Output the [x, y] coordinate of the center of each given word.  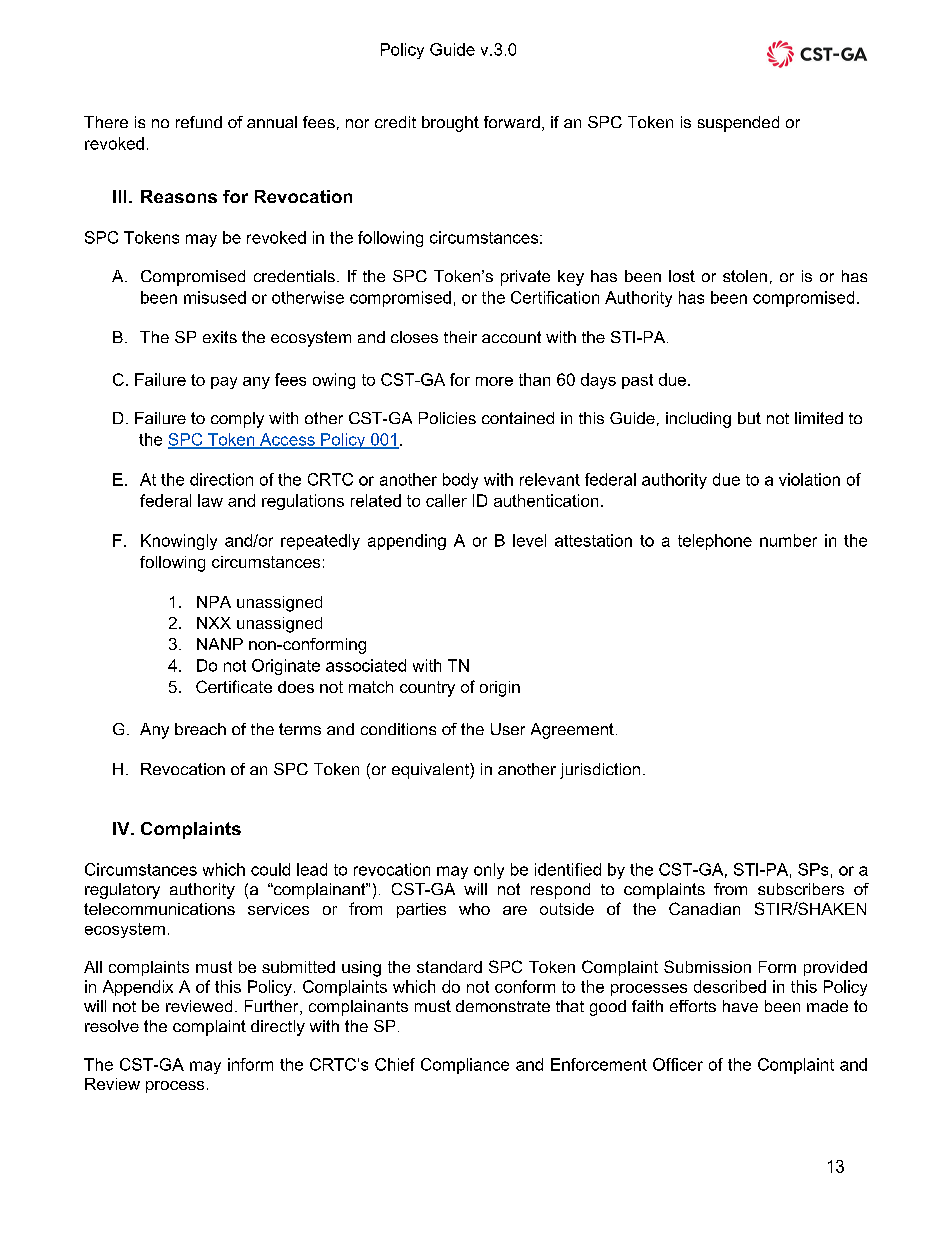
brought [450, 124]
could [270, 869]
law [210, 500]
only [489, 871]
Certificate [234, 686]
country [427, 689]
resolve [112, 1026]
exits [220, 337]
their [460, 337]
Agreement [572, 731]
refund [199, 122]
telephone [715, 542]
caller [446, 500]
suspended [738, 124]
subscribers [801, 889]
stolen [745, 276]
